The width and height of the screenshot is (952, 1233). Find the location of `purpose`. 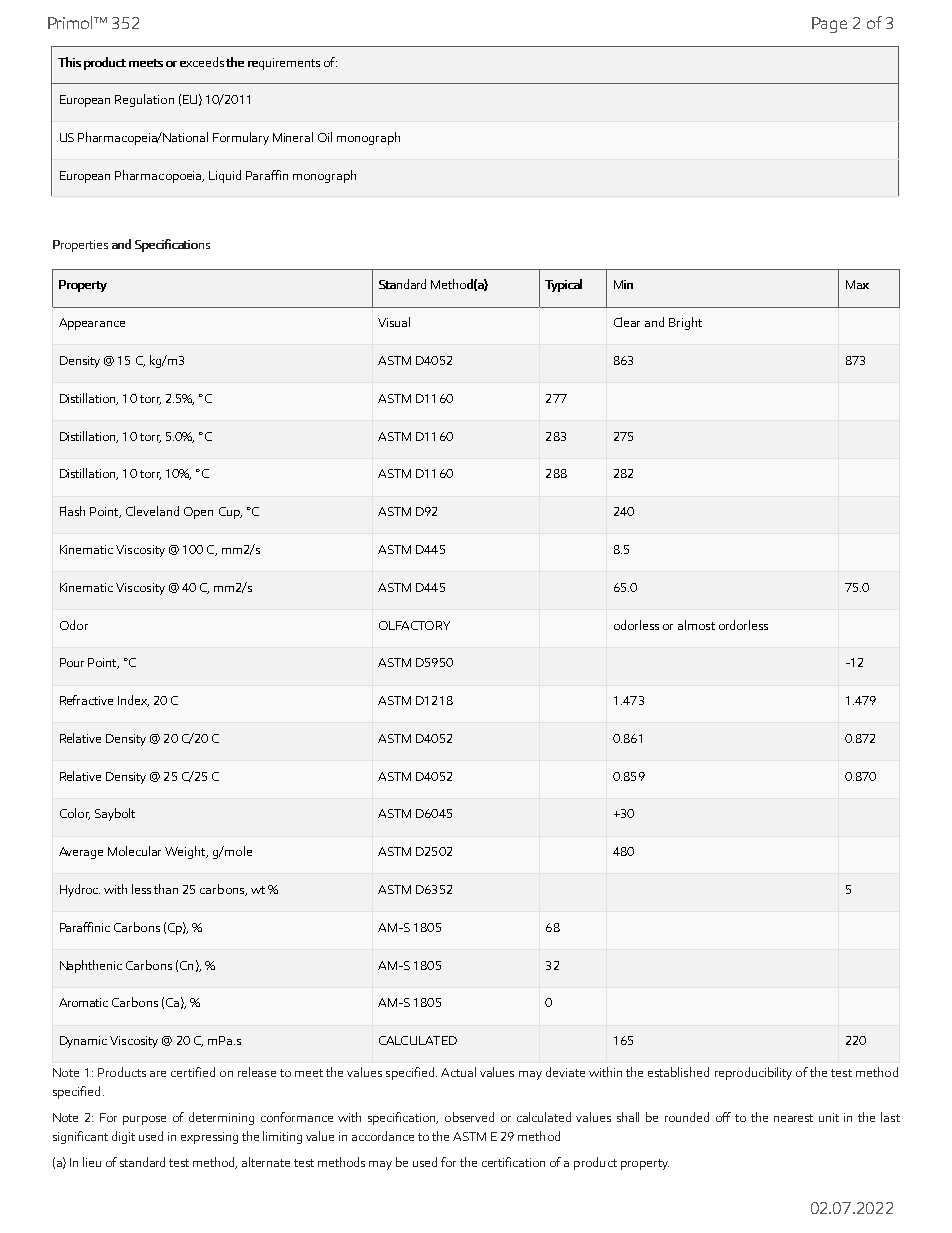

purpose is located at coordinates (144, 1120).
